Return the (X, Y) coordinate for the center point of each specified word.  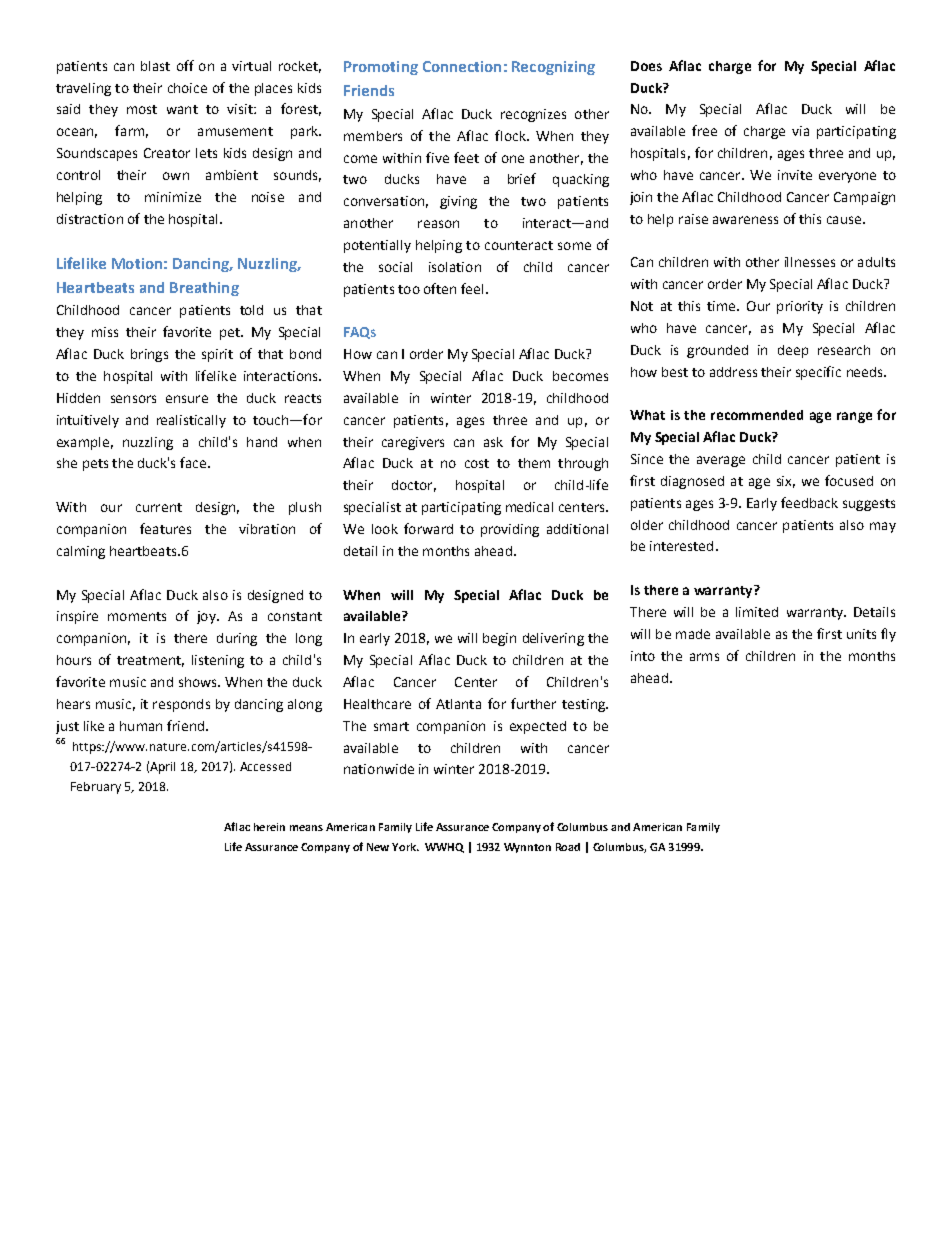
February (96, 788)
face (193, 462)
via (800, 131)
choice (187, 88)
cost (477, 463)
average (721, 461)
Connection (462, 66)
